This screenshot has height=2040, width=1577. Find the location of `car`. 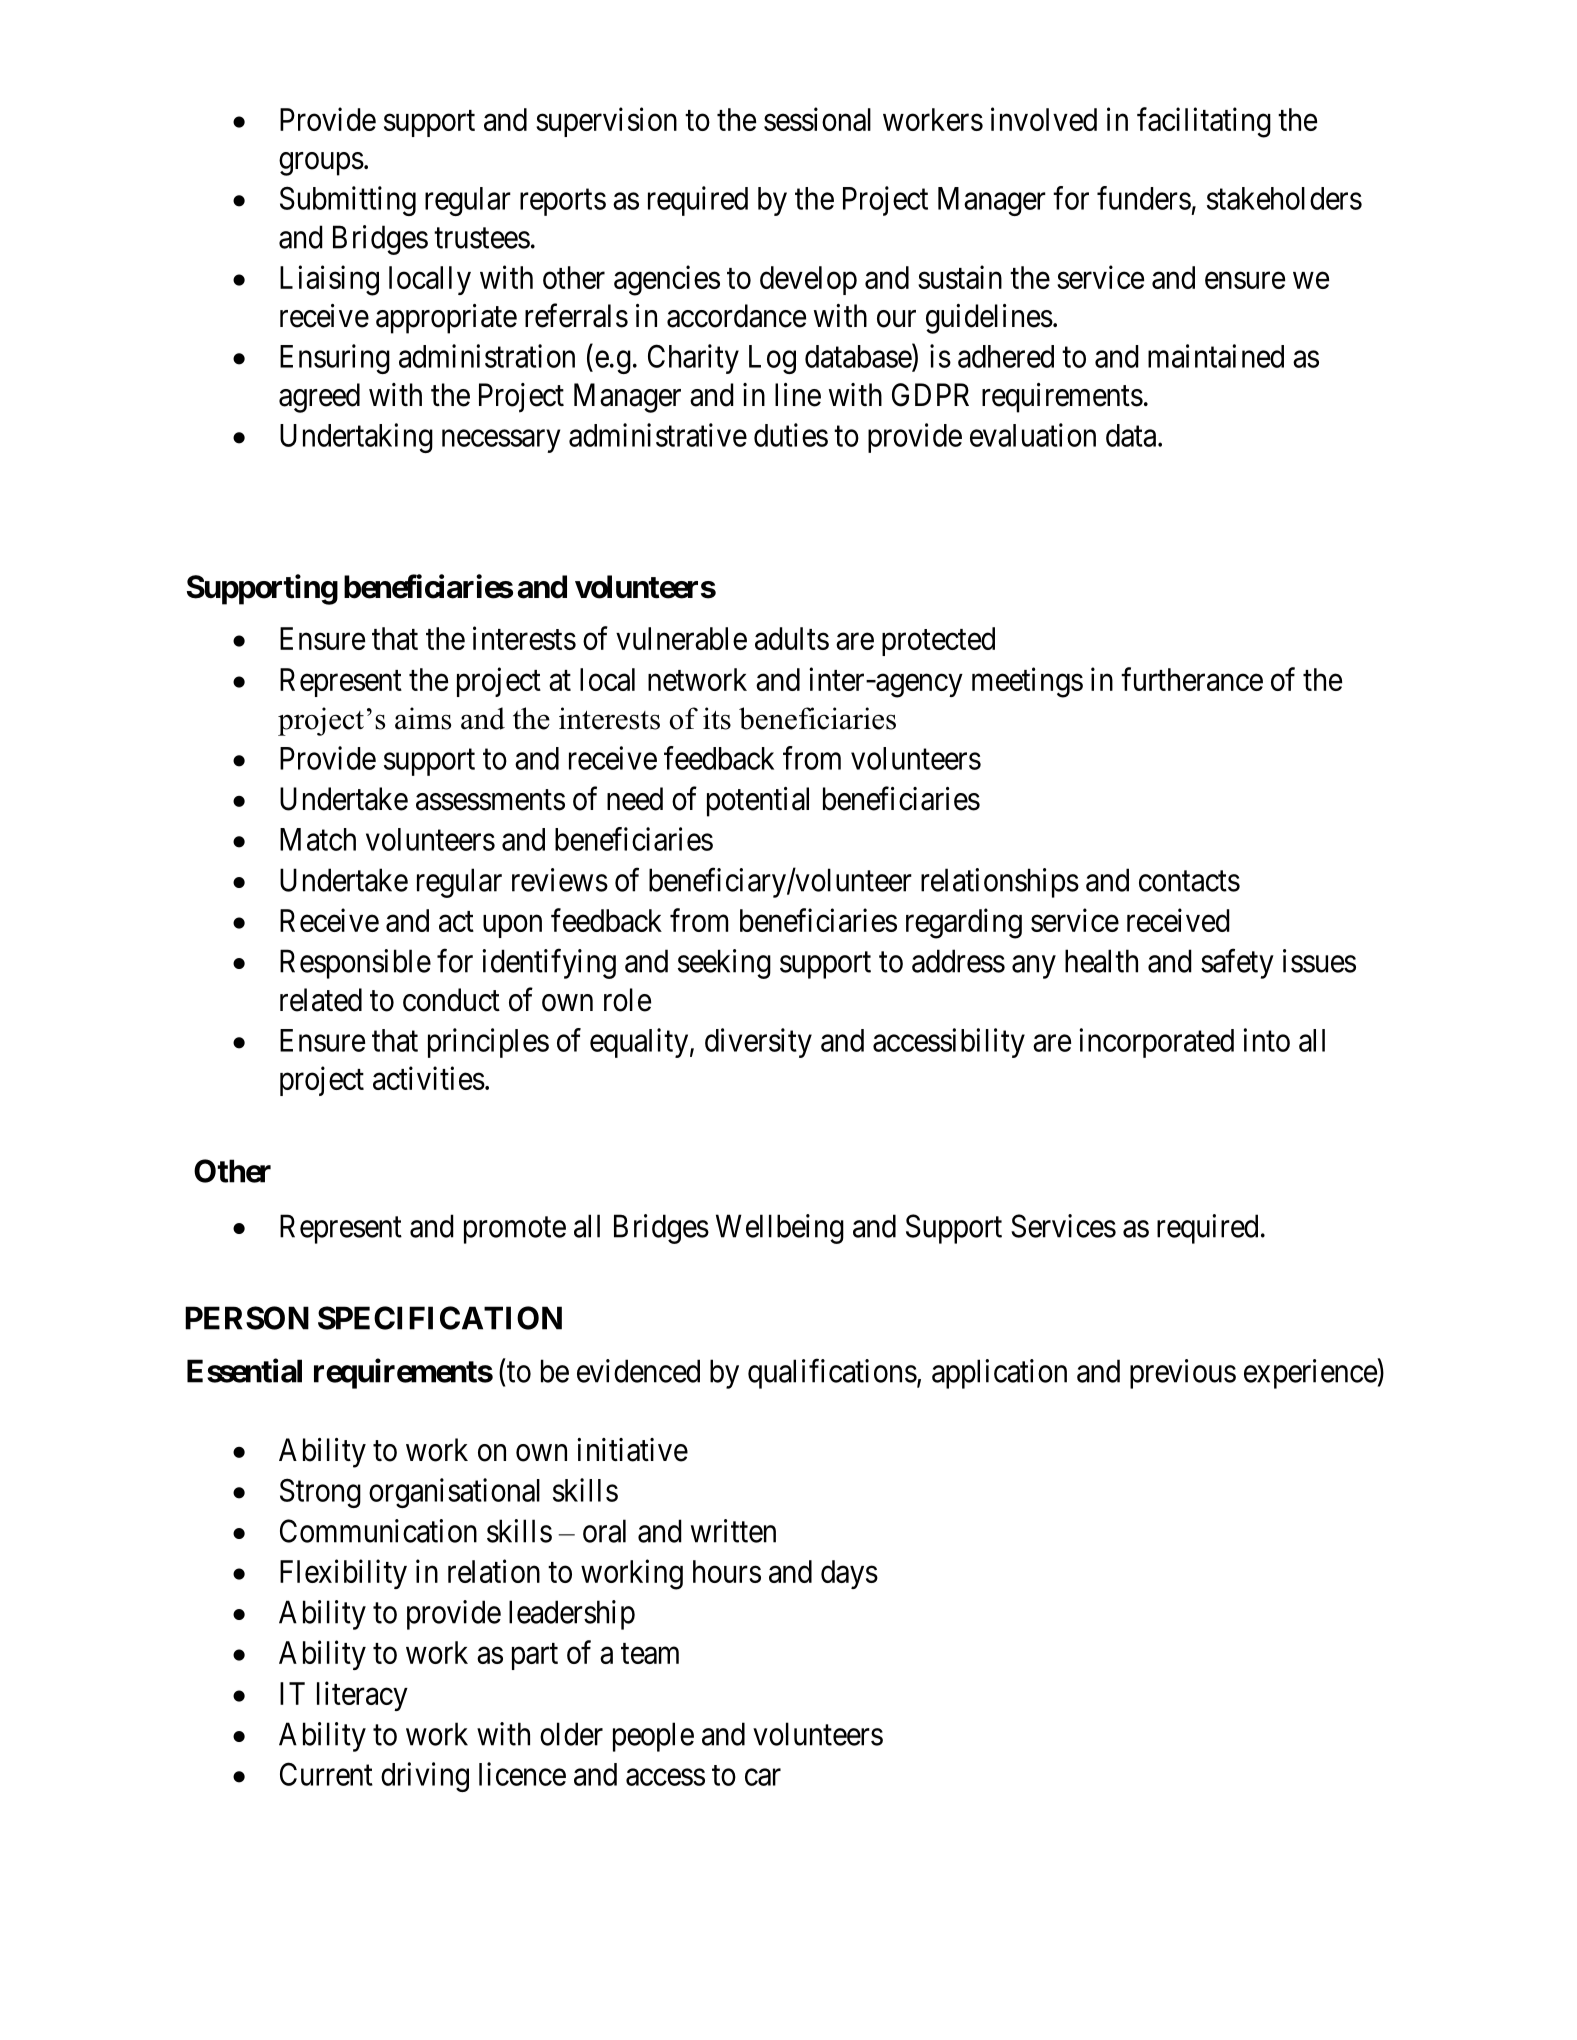

car is located at coordinates (763, 1777).
